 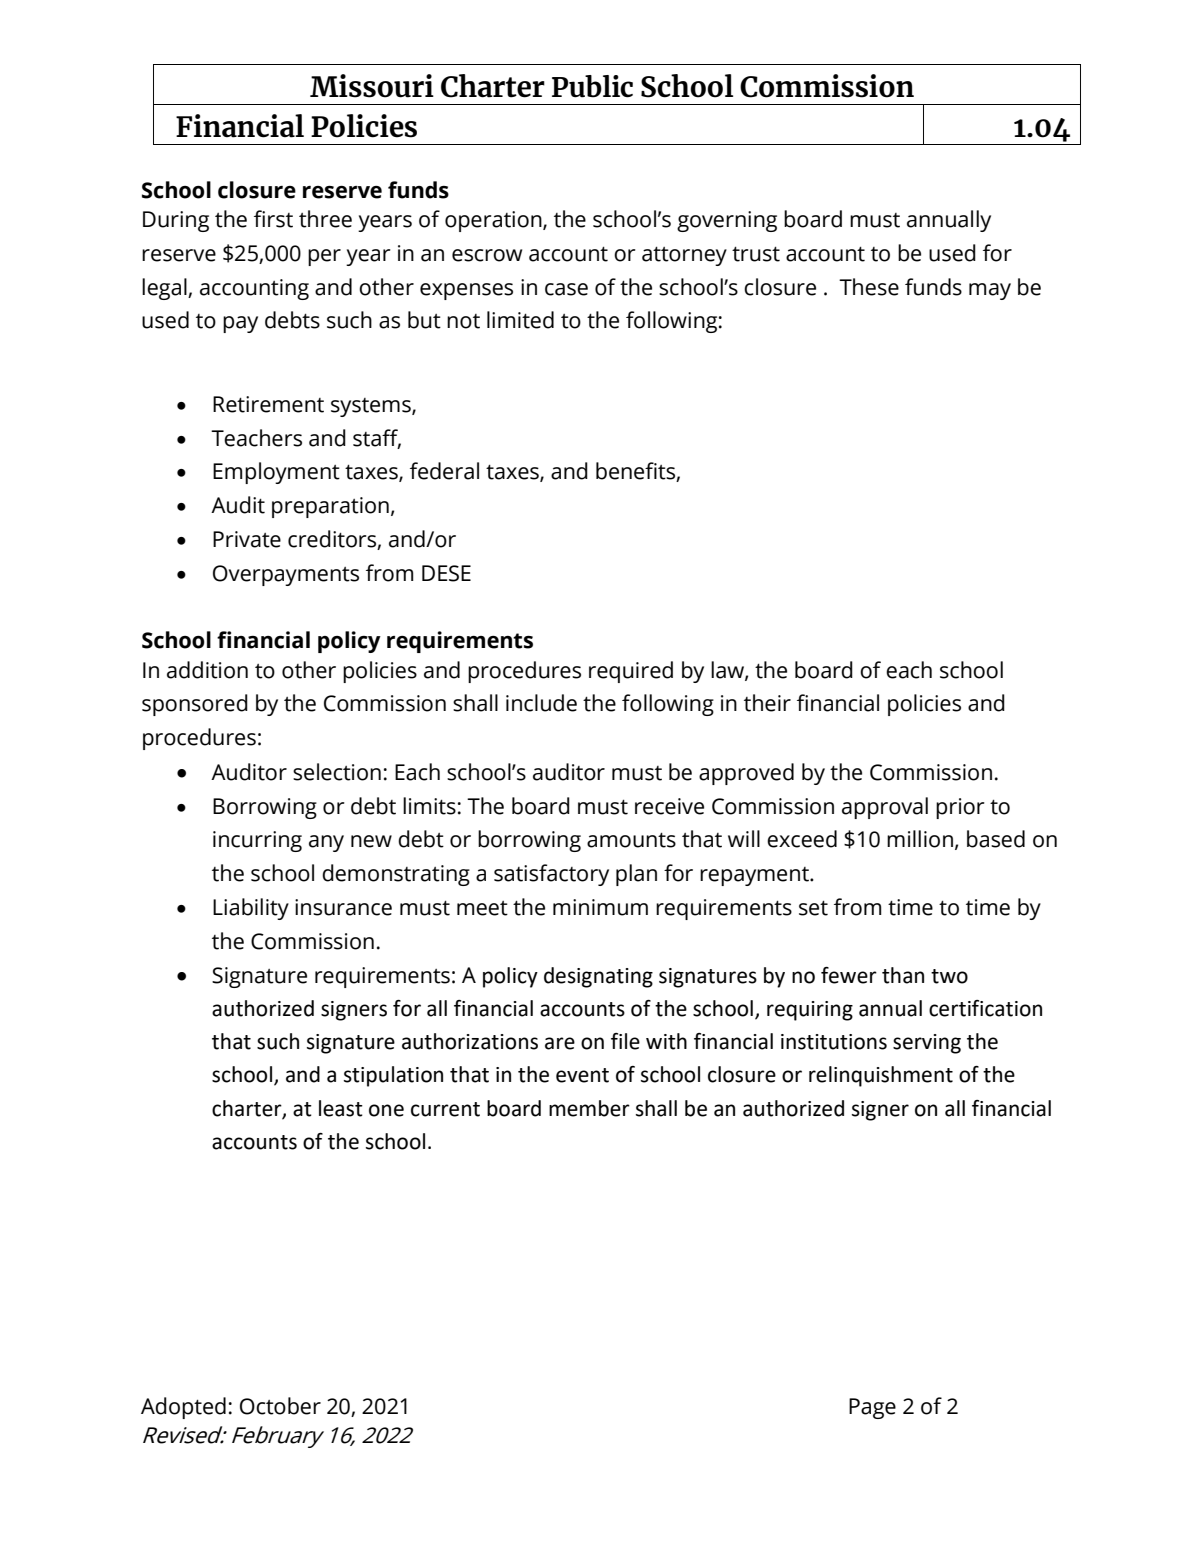 What do you see at coordinates (881, 1076) in the image?
I see `relinquishment` at bounding box center [881, 1076].
